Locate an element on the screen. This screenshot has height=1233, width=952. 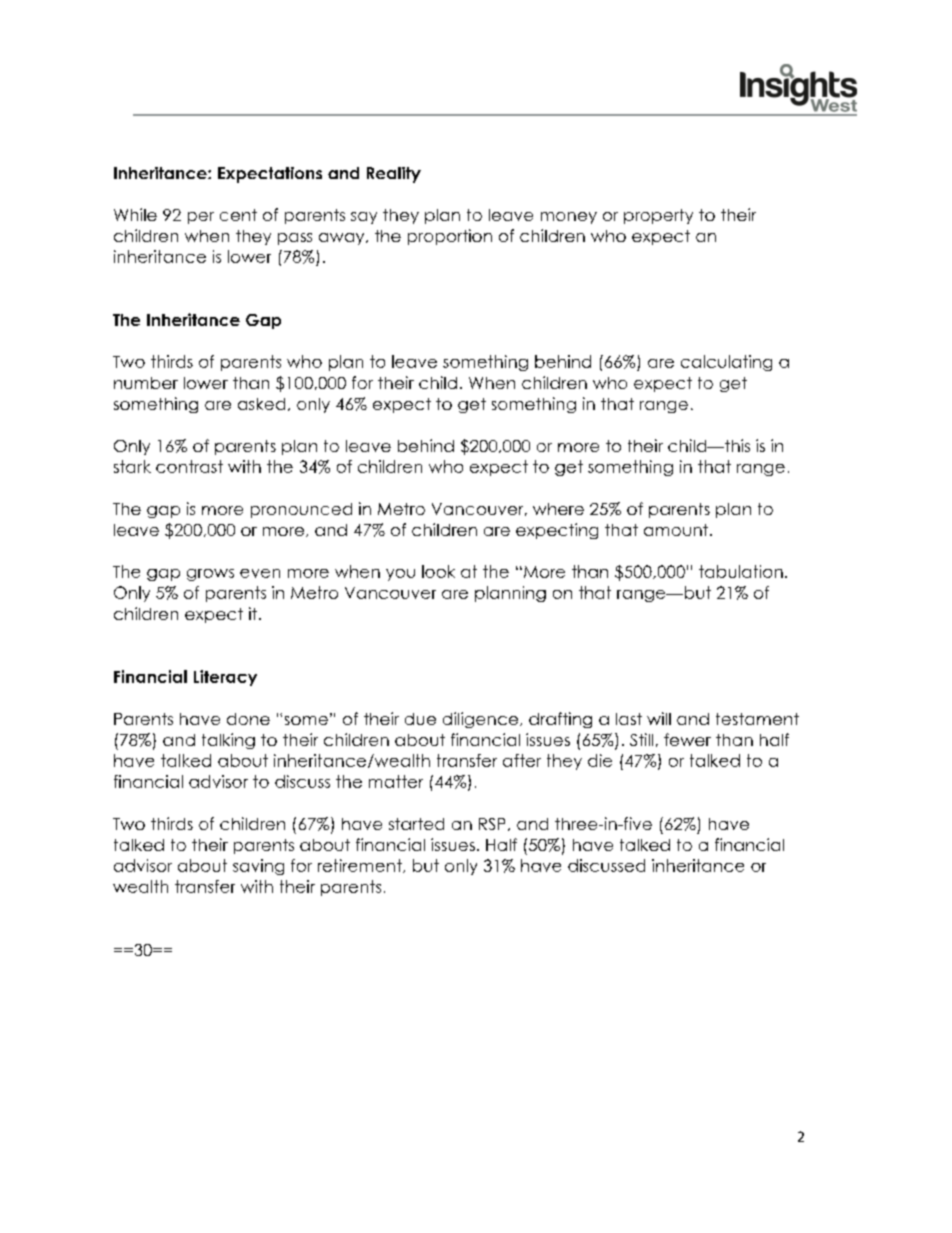
pronounced is located at coordinates (301, 510).
